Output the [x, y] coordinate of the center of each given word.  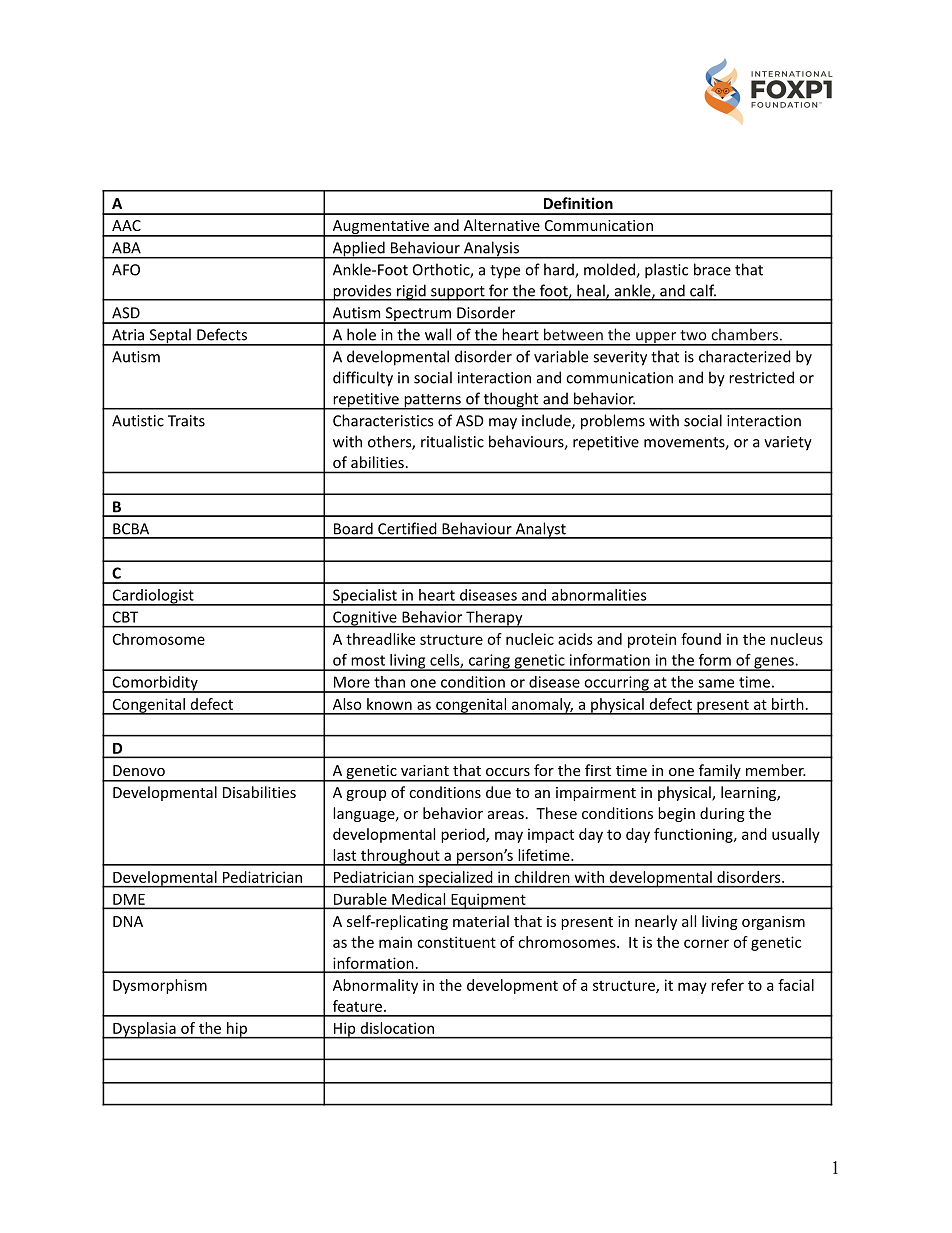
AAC [126, 225]
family [719, 772]
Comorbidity [155, 684]
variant [425, 770]
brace [712, 269]
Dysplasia [144, 1030]
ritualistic [452, 441]
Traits [186, 421]
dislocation [397, 1028]
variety [788, 443]
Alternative [502, 225]
